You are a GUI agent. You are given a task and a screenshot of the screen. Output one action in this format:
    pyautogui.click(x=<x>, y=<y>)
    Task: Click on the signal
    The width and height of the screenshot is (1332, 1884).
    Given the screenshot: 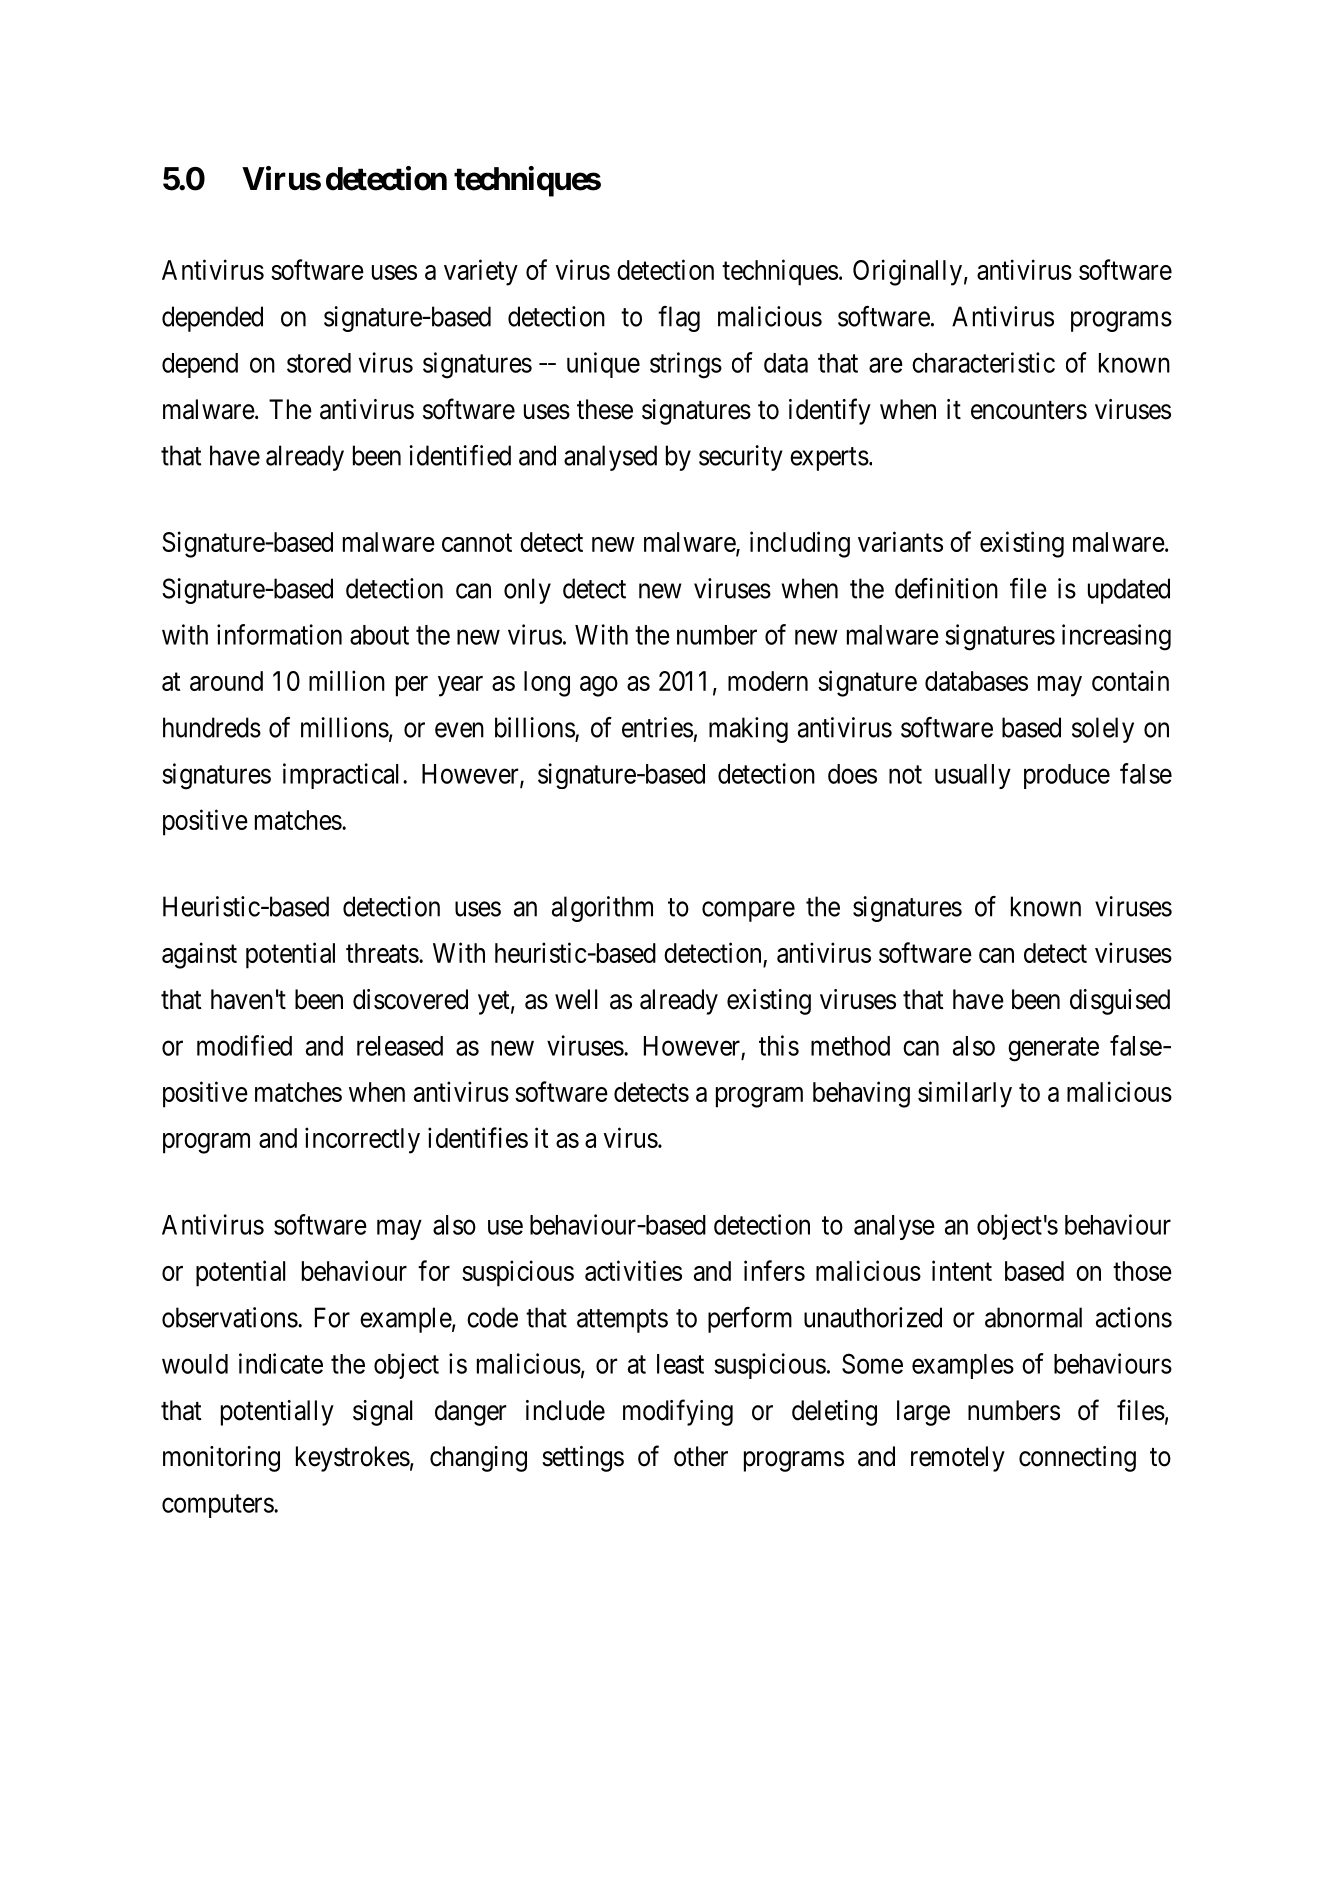 What is the action you would take?
    pyautogui.click(x=382, y=1413)
